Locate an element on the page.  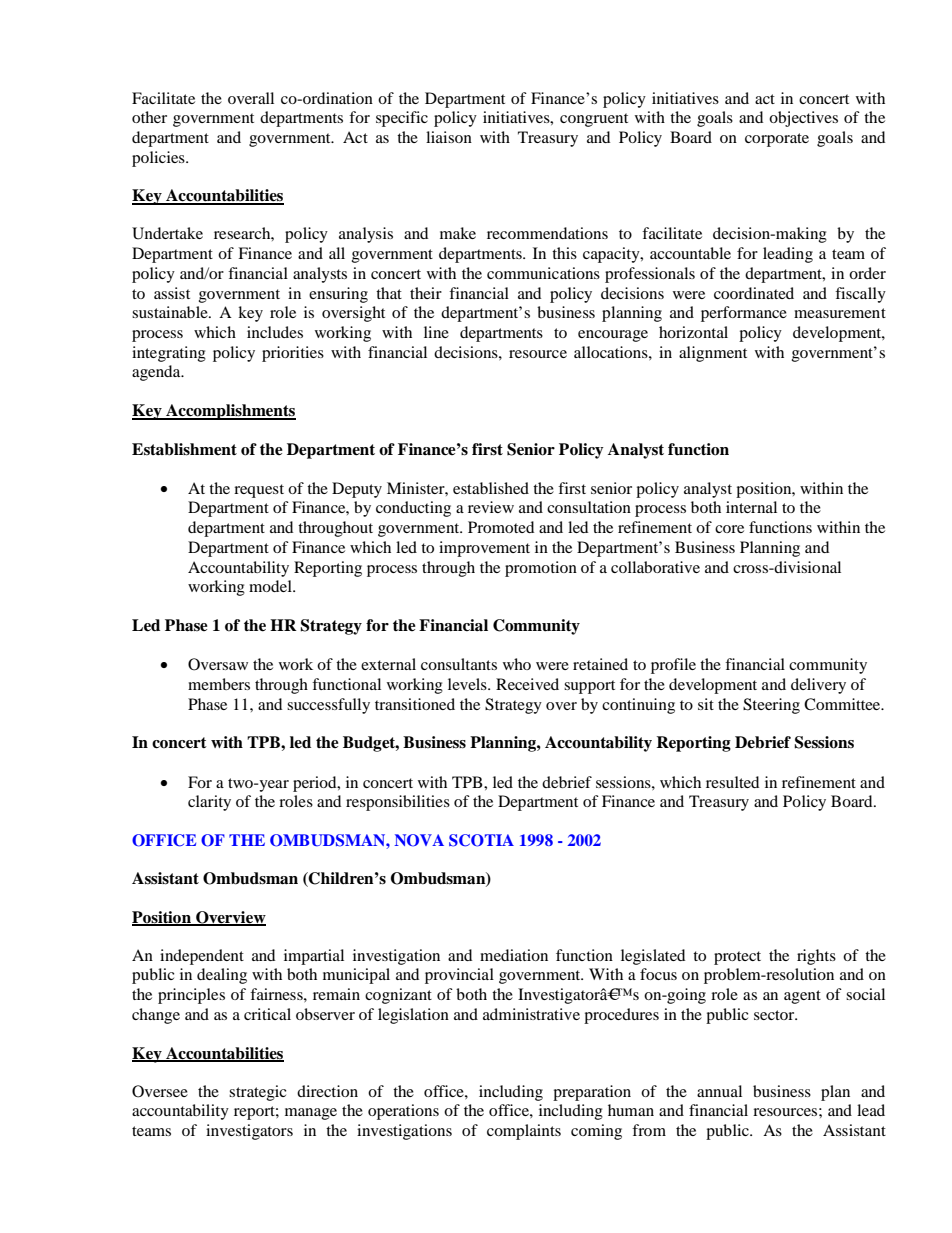
corporate is located at coordinates (777, 140).
